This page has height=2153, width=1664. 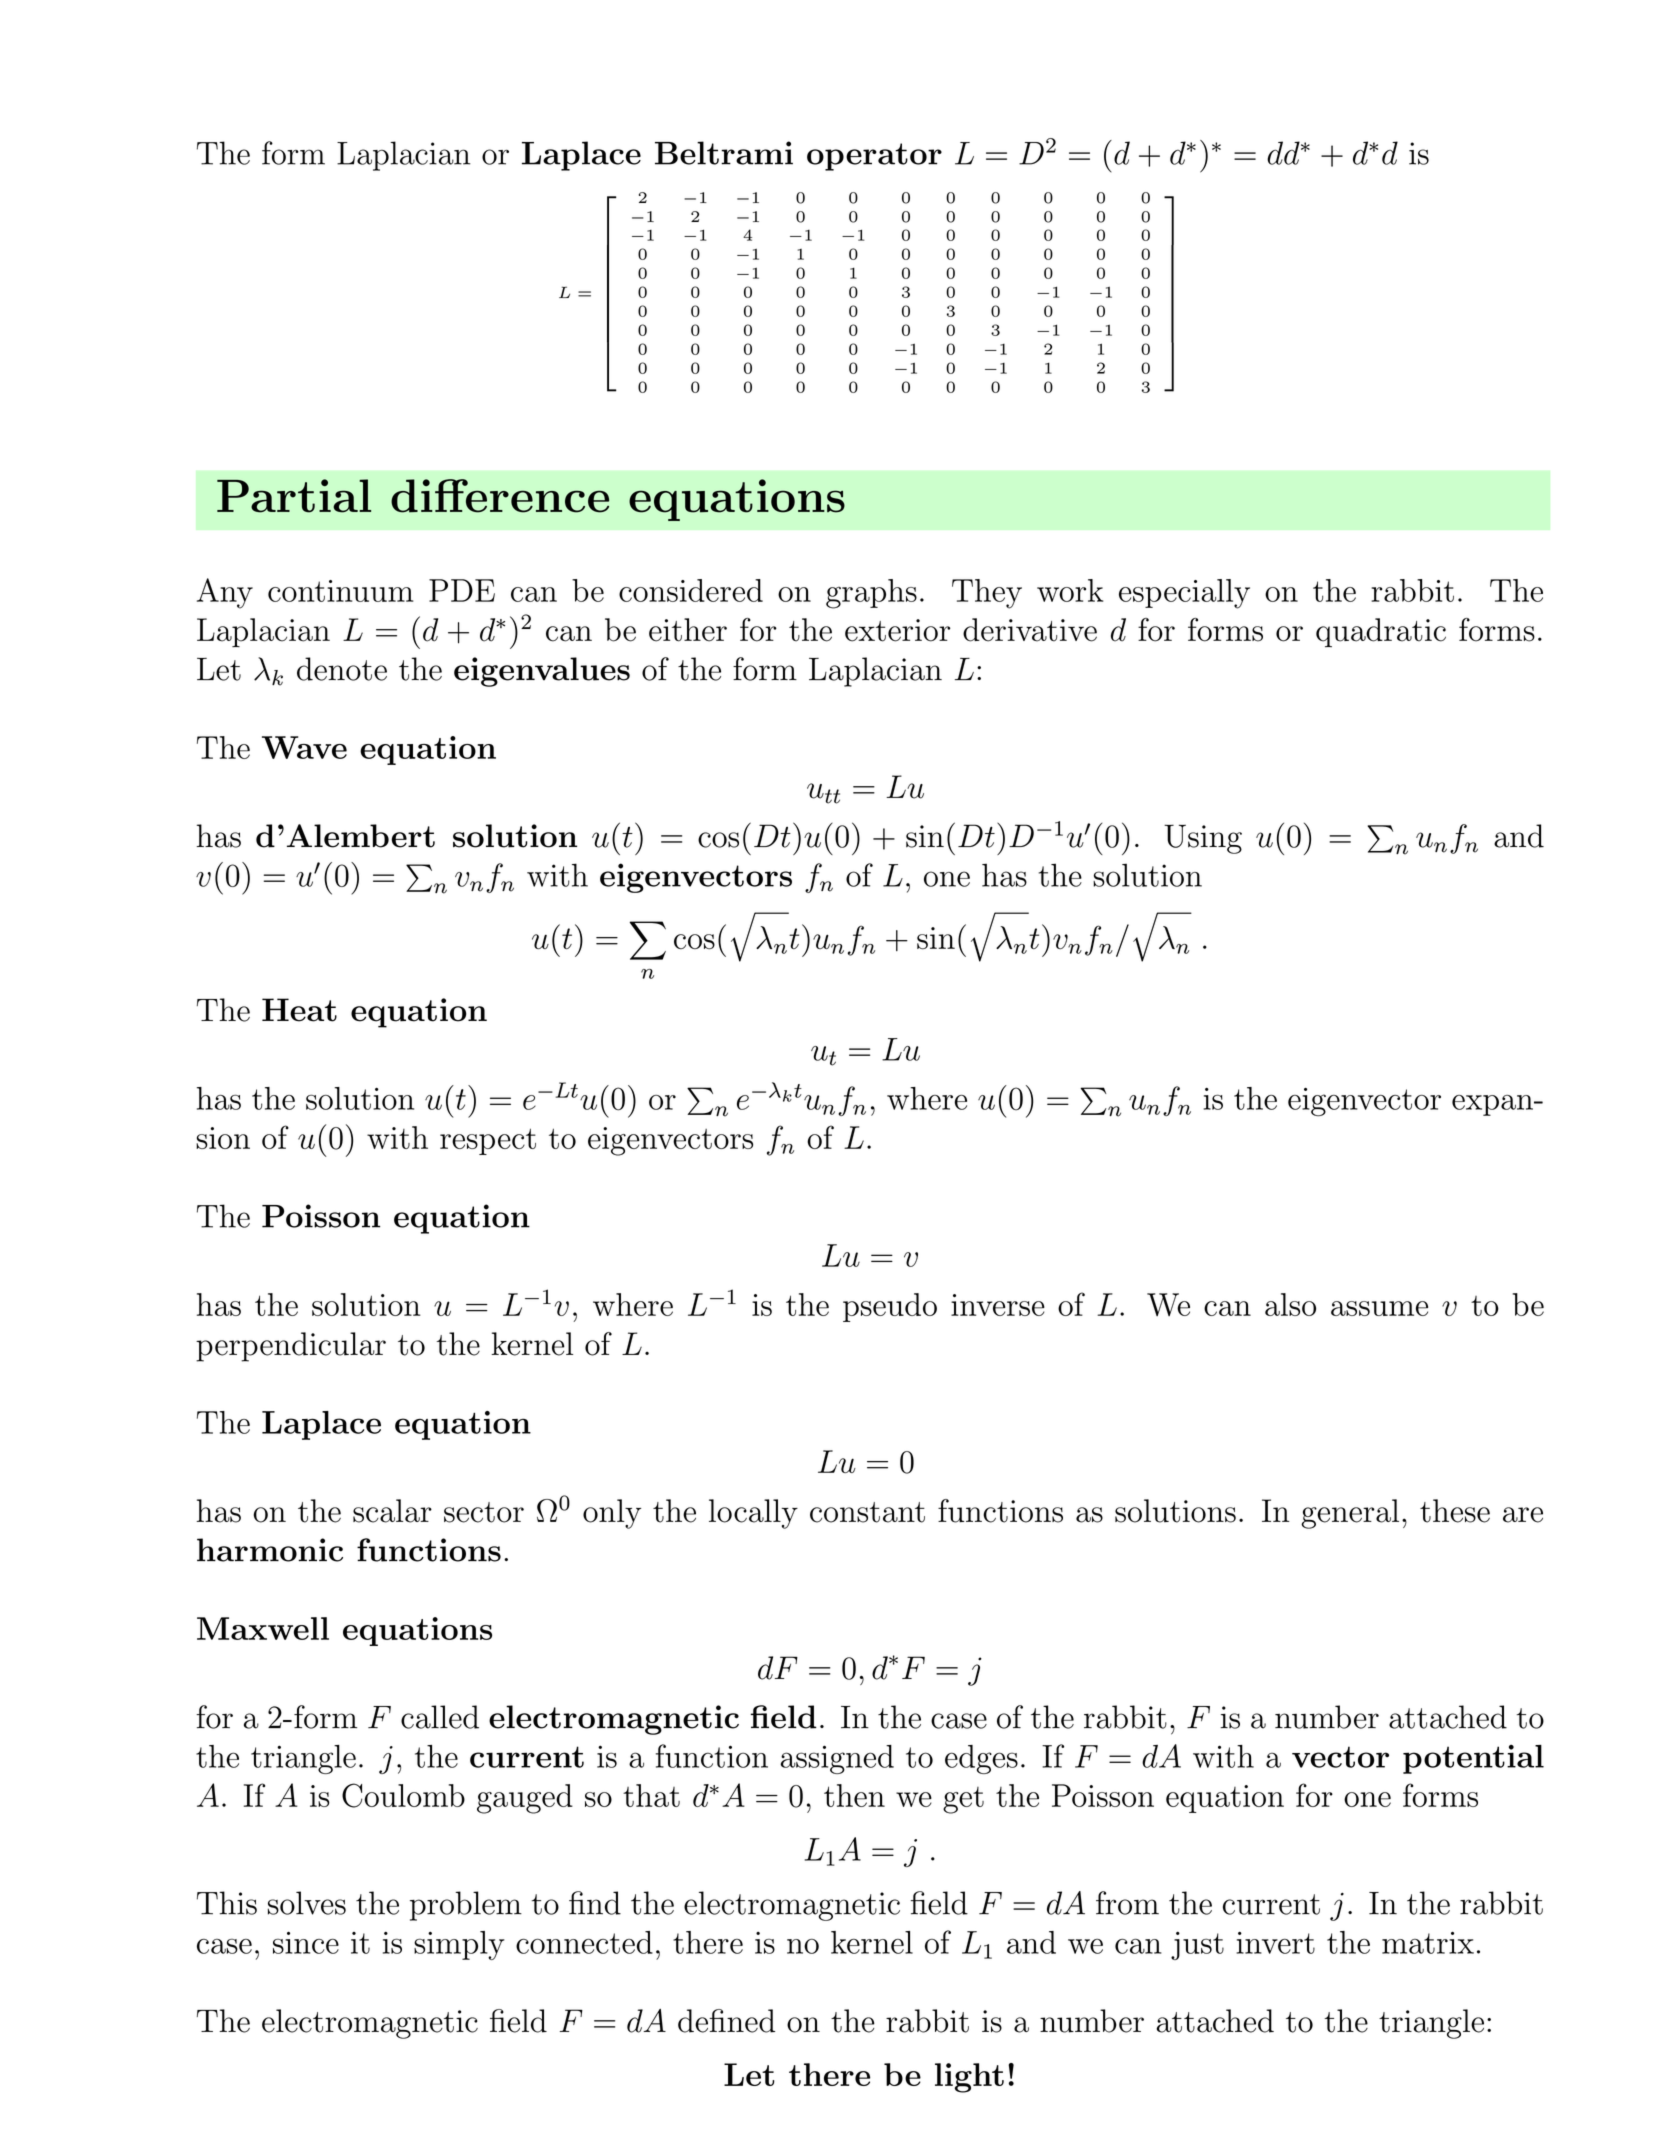 I want to click on assigned, so click(x=837, y=1759).
